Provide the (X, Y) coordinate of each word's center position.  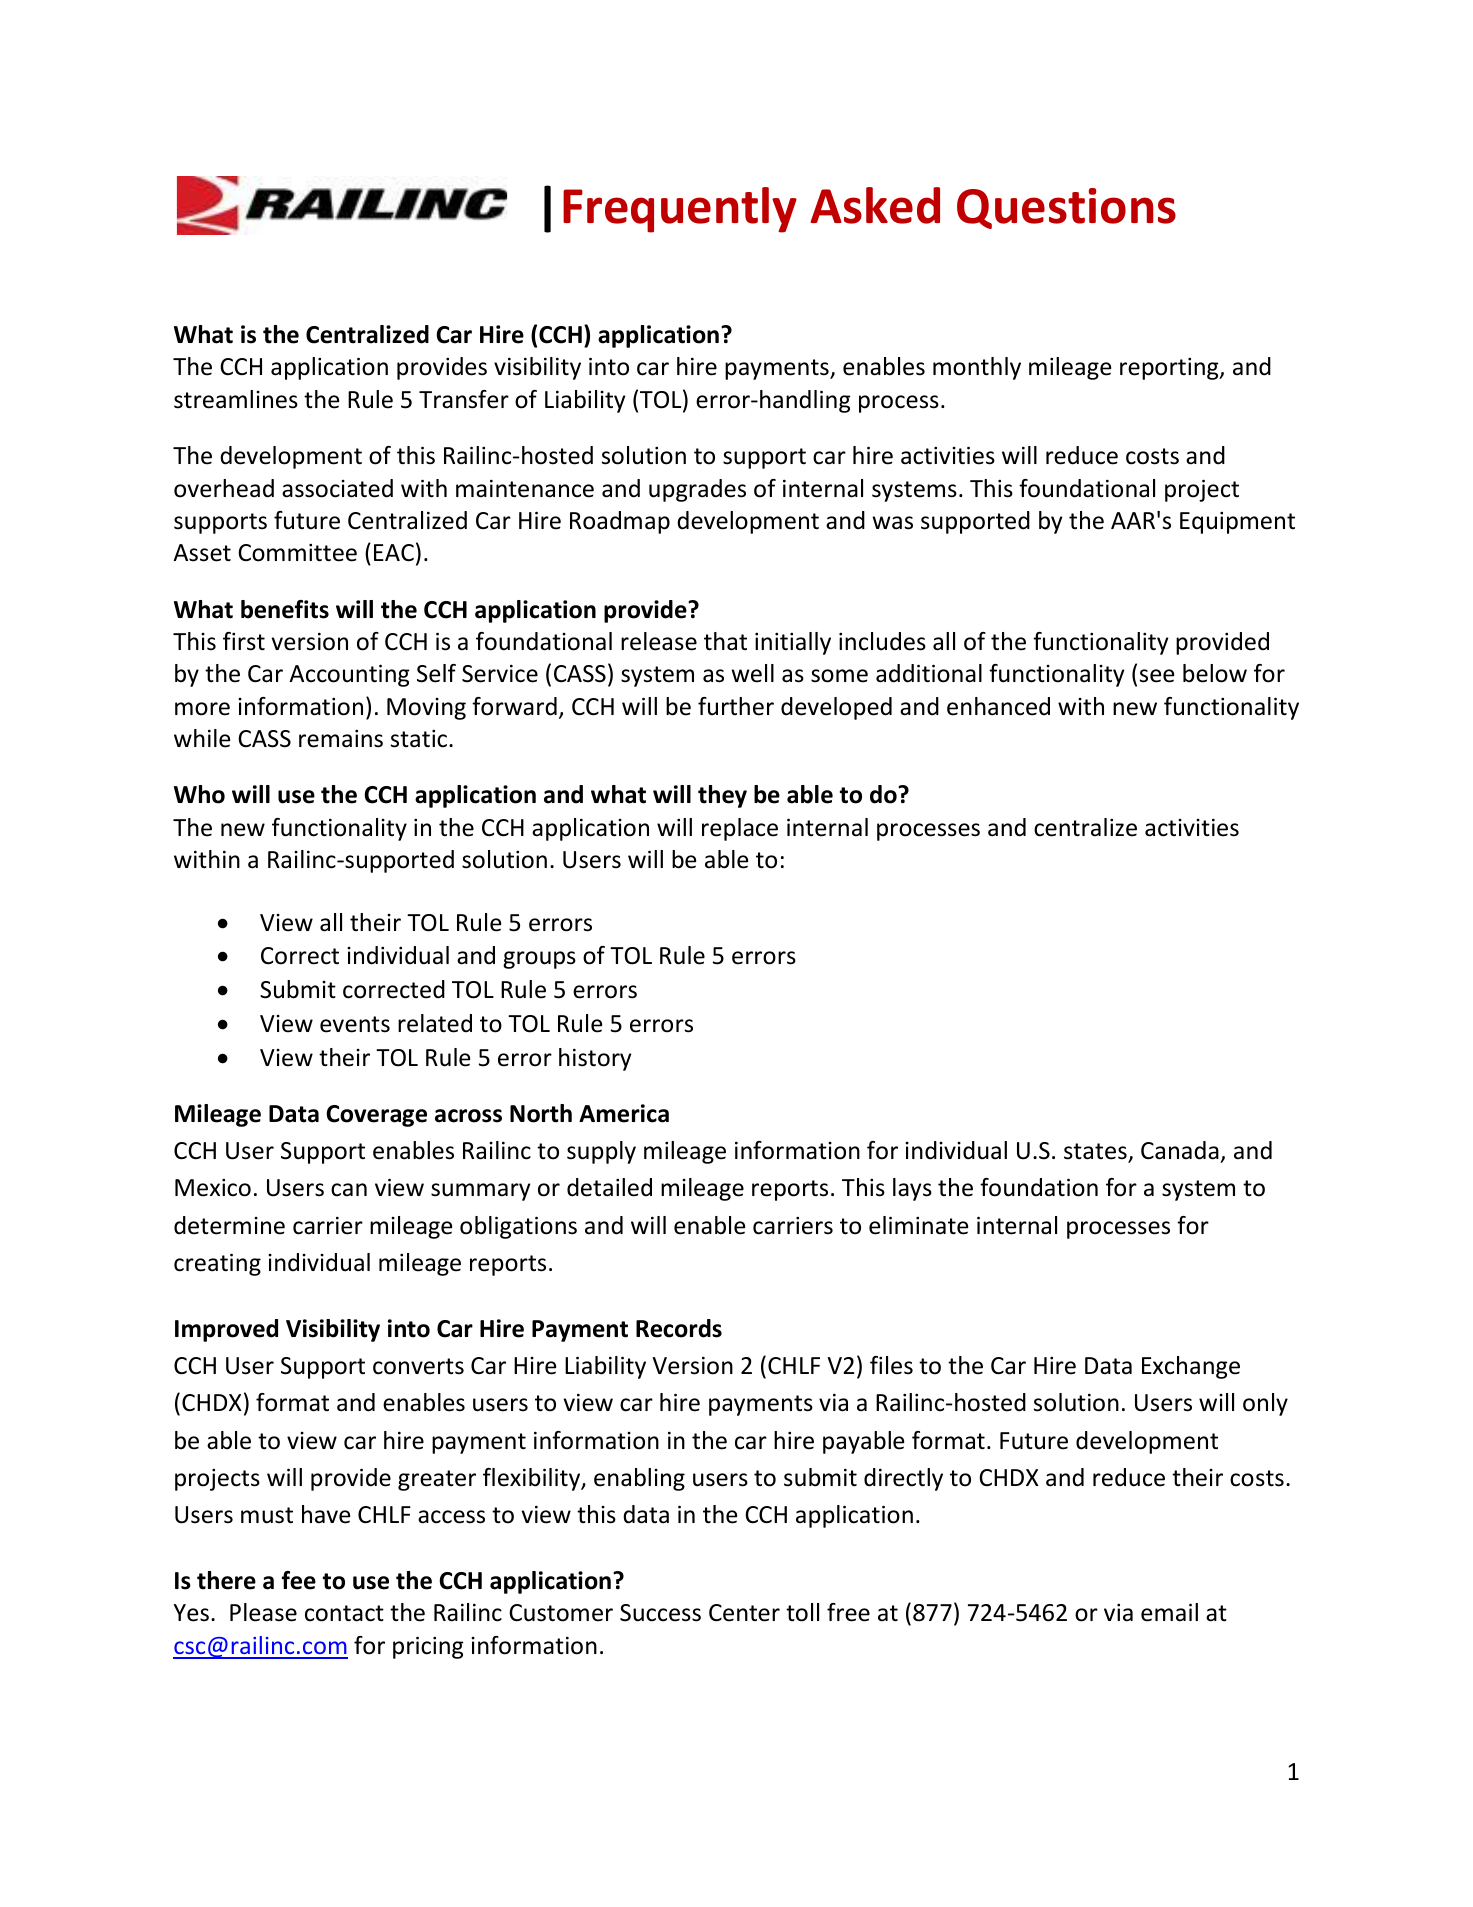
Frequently (680, 210)
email (1169, 1612)
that (725, 641)
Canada (1181, 1152)
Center (744, 1613)
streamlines (236, 399)
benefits (285, 609)
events (355, 1024)
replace (740, 829)
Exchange (1191, 1367)
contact (344, 1613)
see (1157, 676)
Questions (1066, 208)
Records (679, 1328)
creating (217, 1264)
